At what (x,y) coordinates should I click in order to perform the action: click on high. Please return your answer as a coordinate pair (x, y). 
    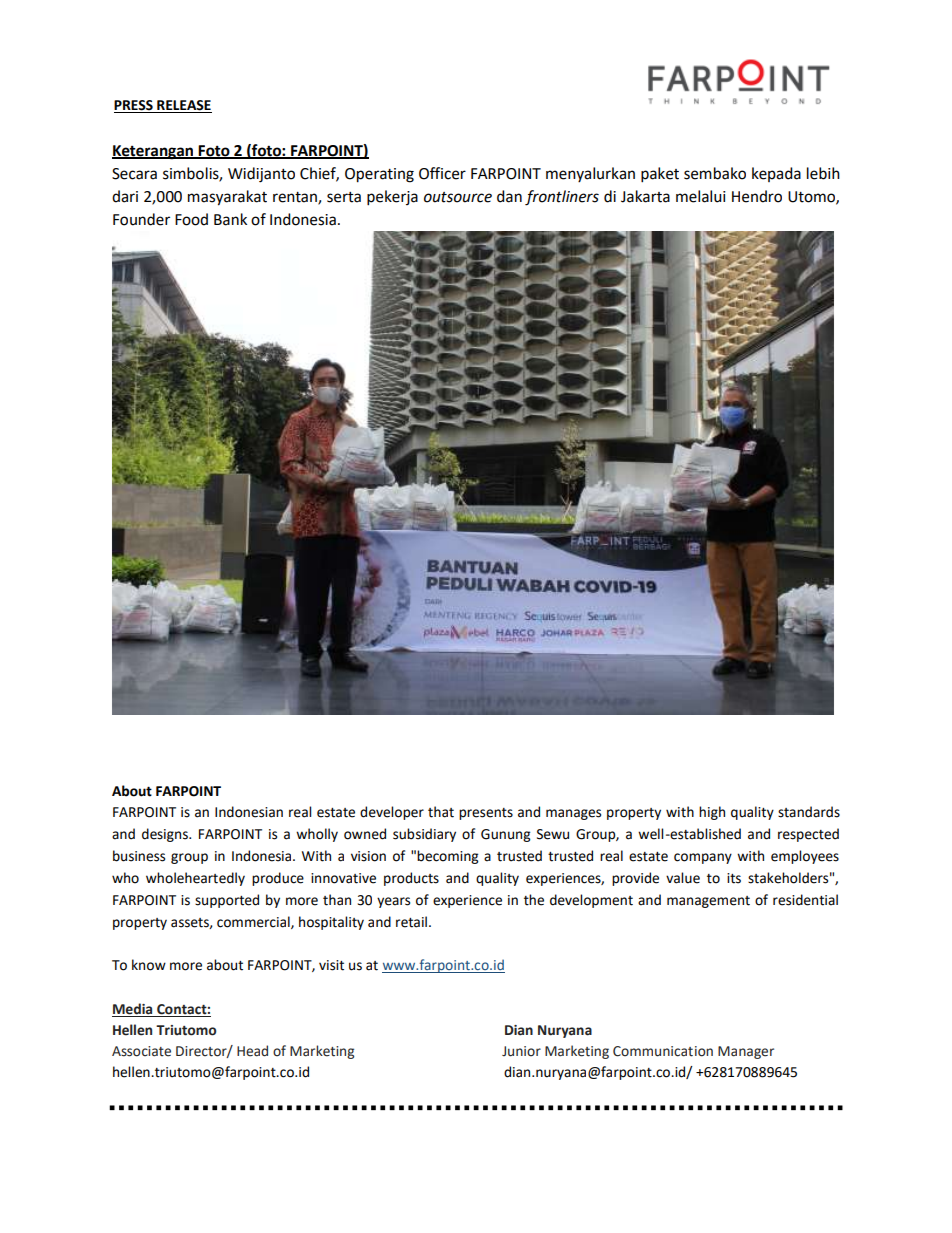
    Looking at the image, I should click on (712, 813).
